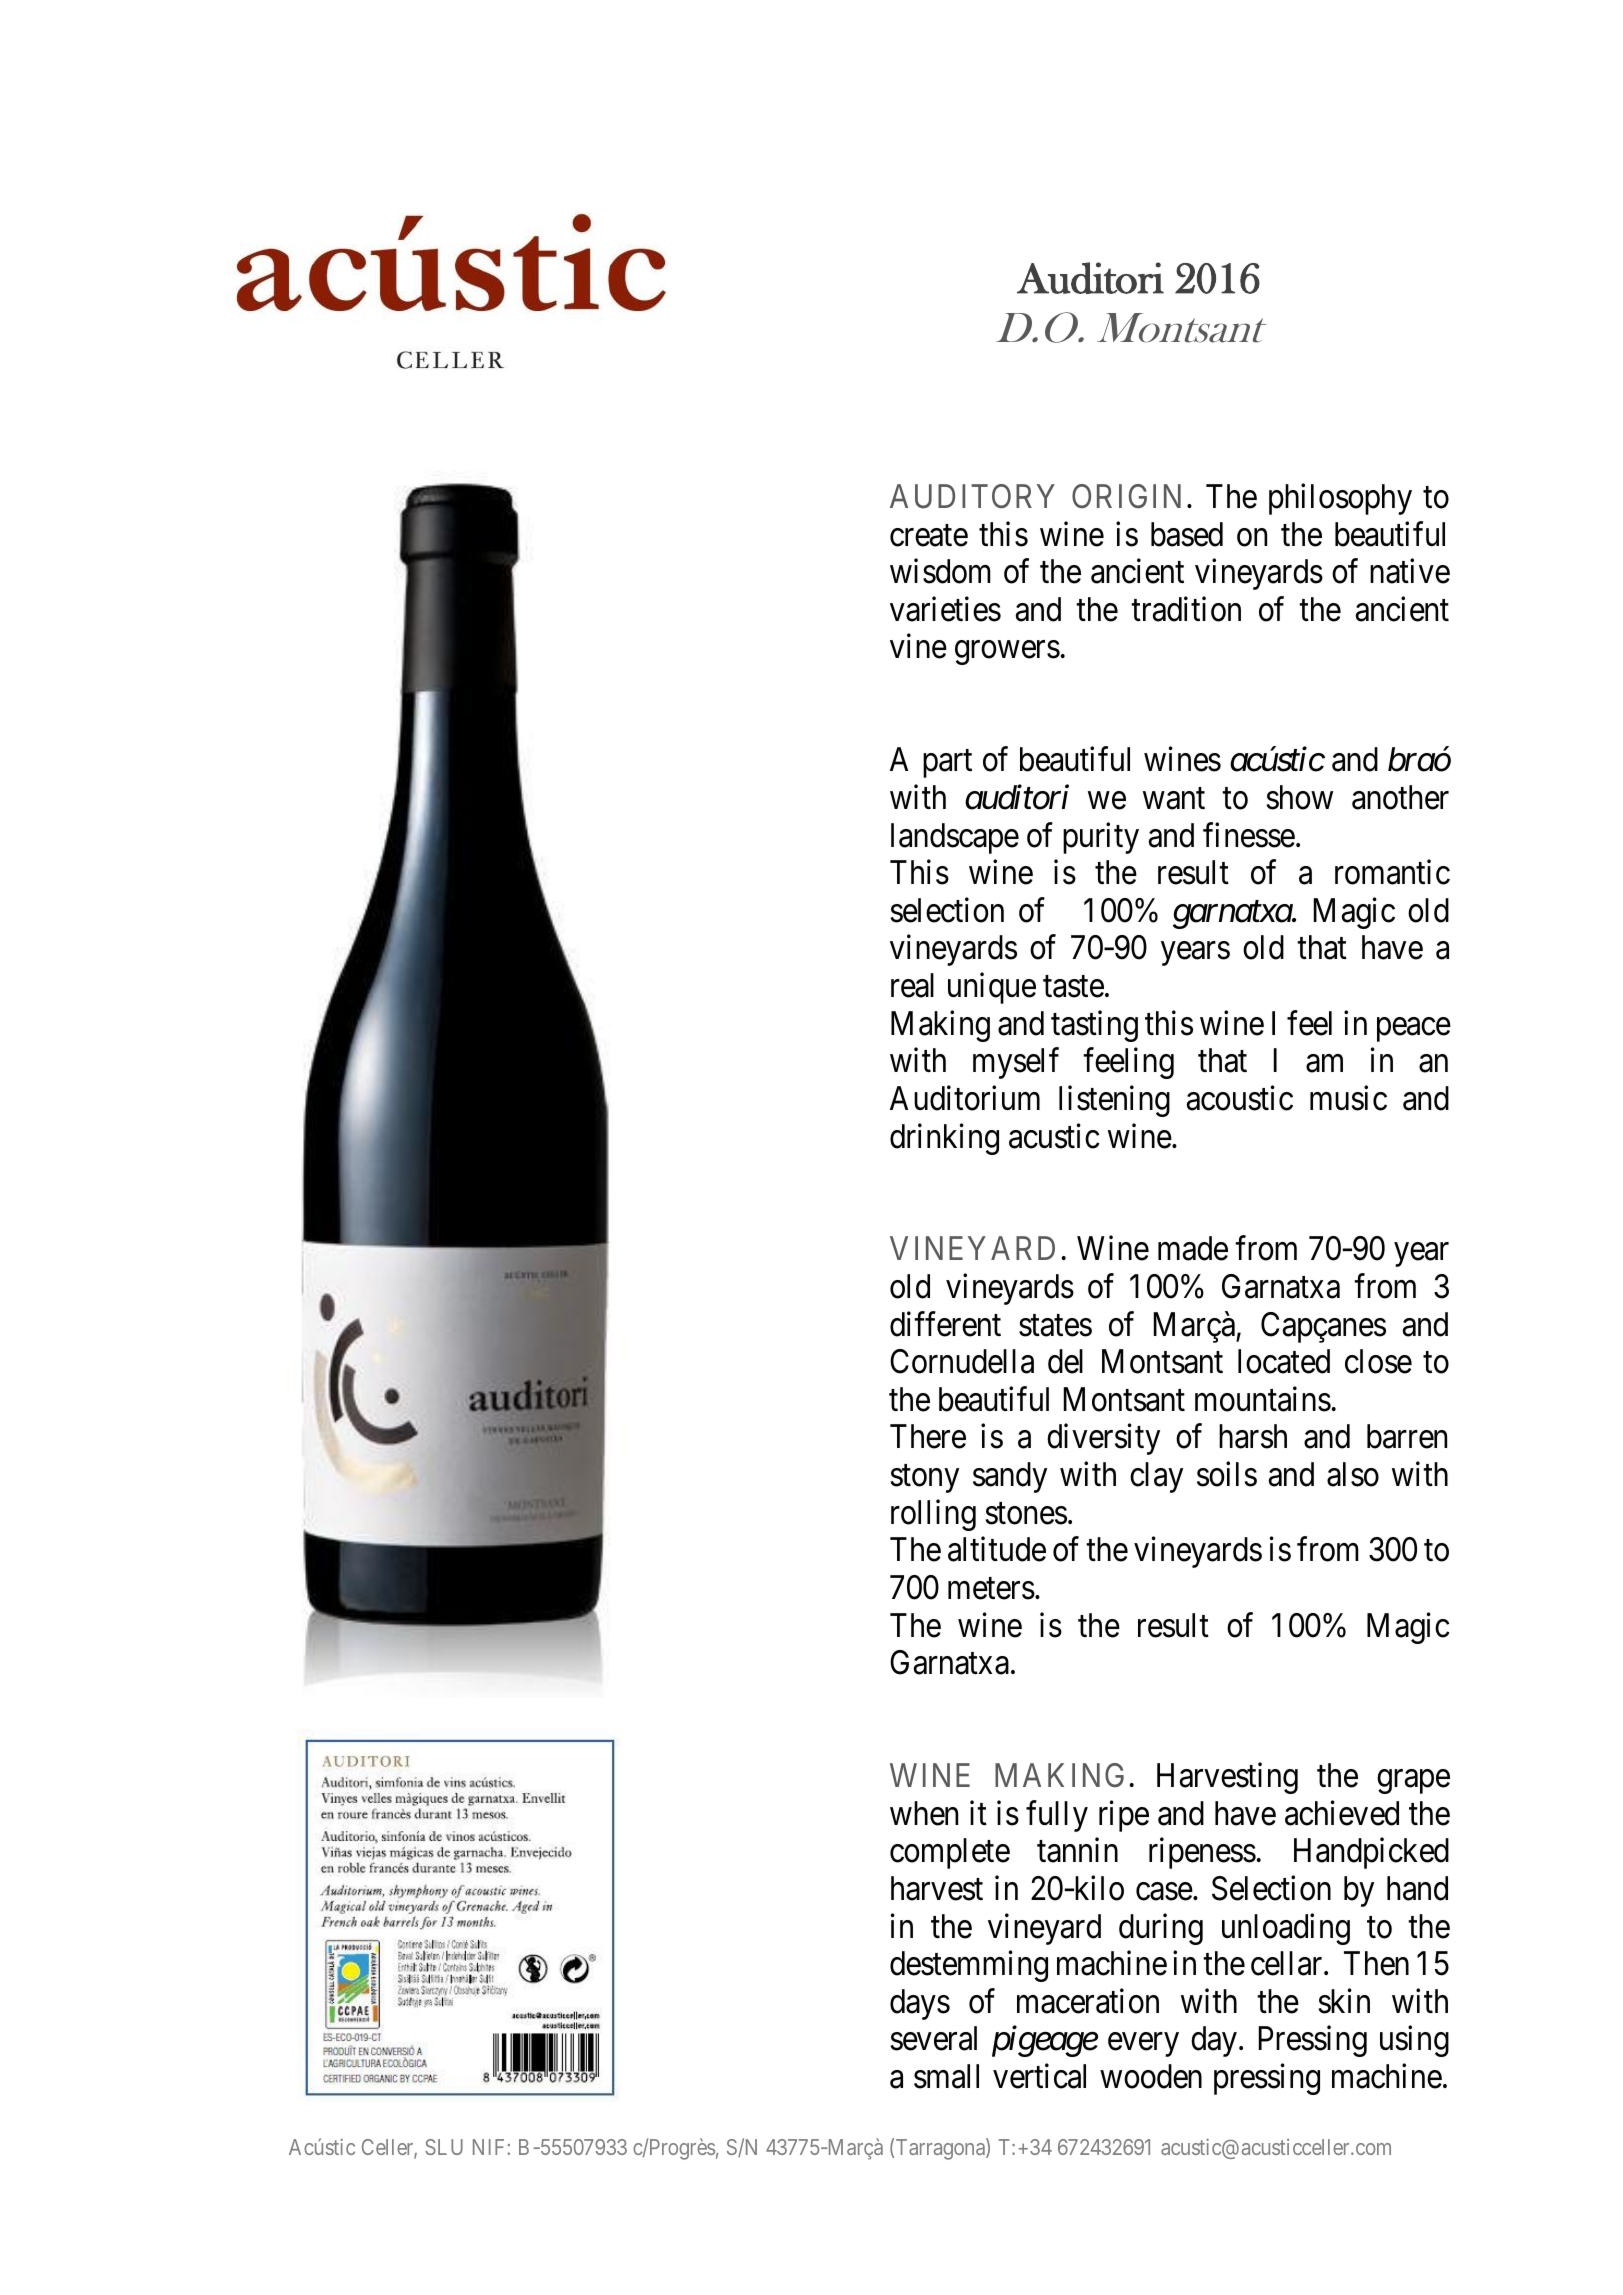 This screenshot has width=1623, height=2295. Describe the element at coordinates (488, 2147) in the screenshot. I see `NIF` at that location.
